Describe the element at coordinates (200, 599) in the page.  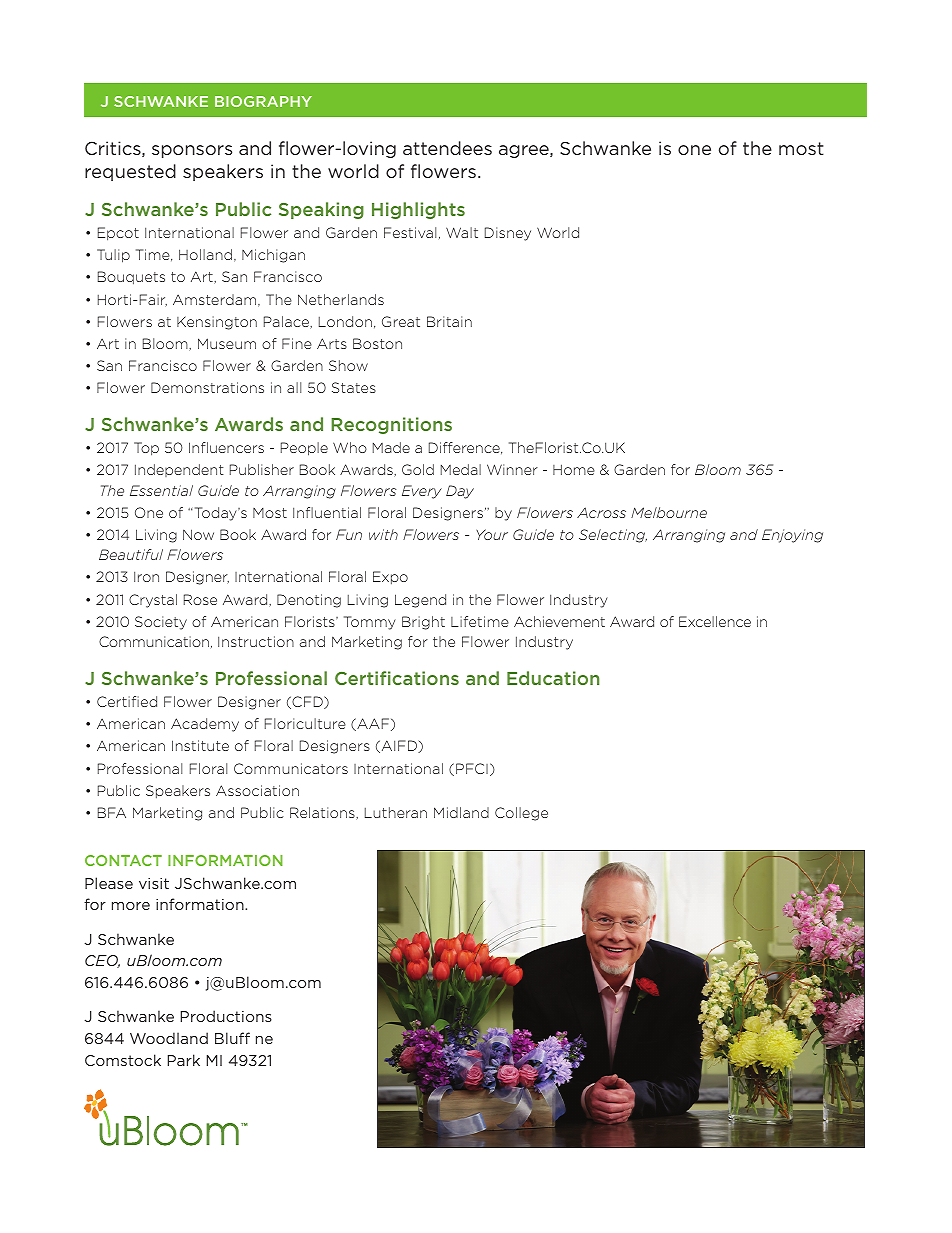
I see `Rose` at that location.
